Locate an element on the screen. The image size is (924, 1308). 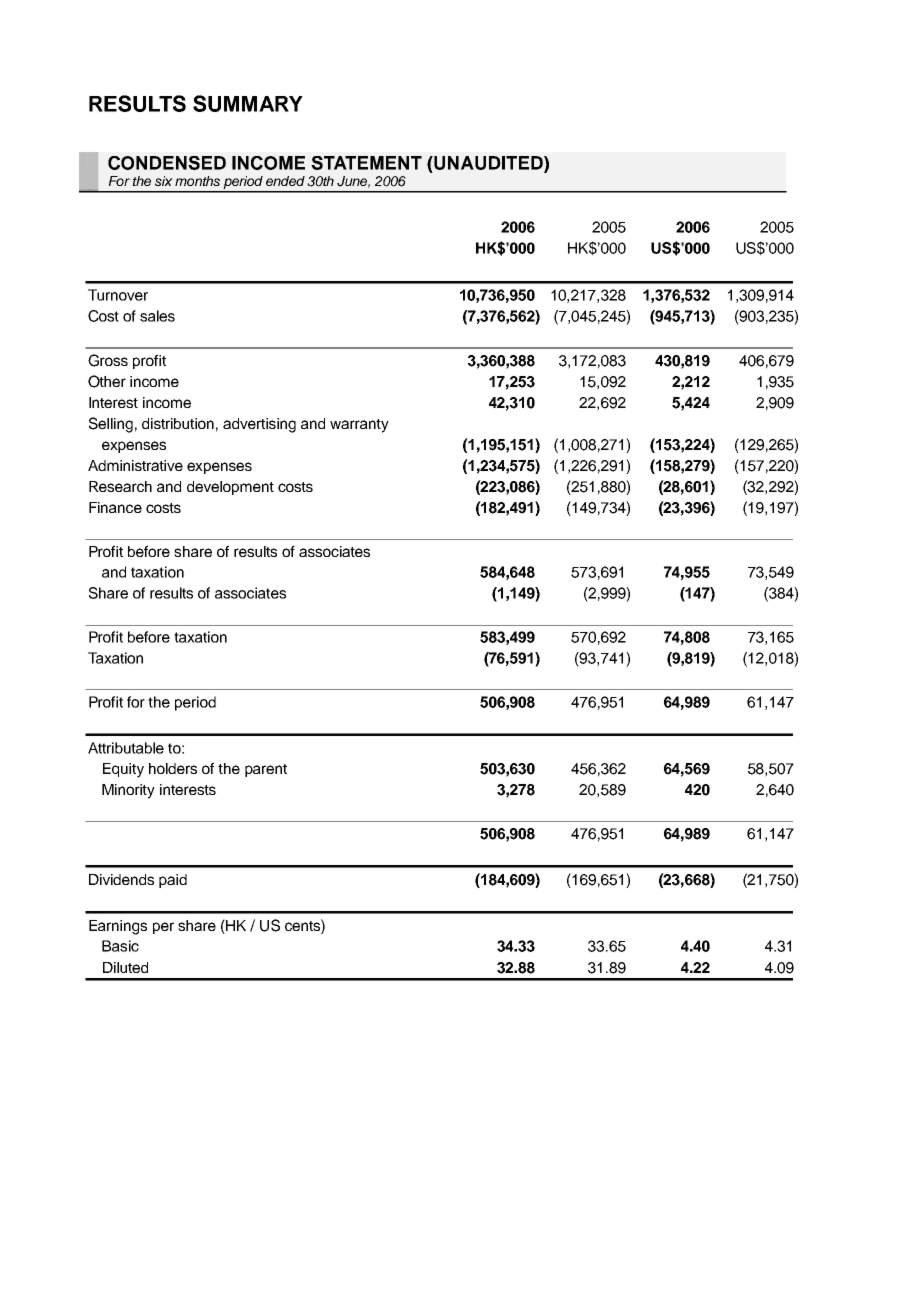
development is located at coordinates (230, 488).
